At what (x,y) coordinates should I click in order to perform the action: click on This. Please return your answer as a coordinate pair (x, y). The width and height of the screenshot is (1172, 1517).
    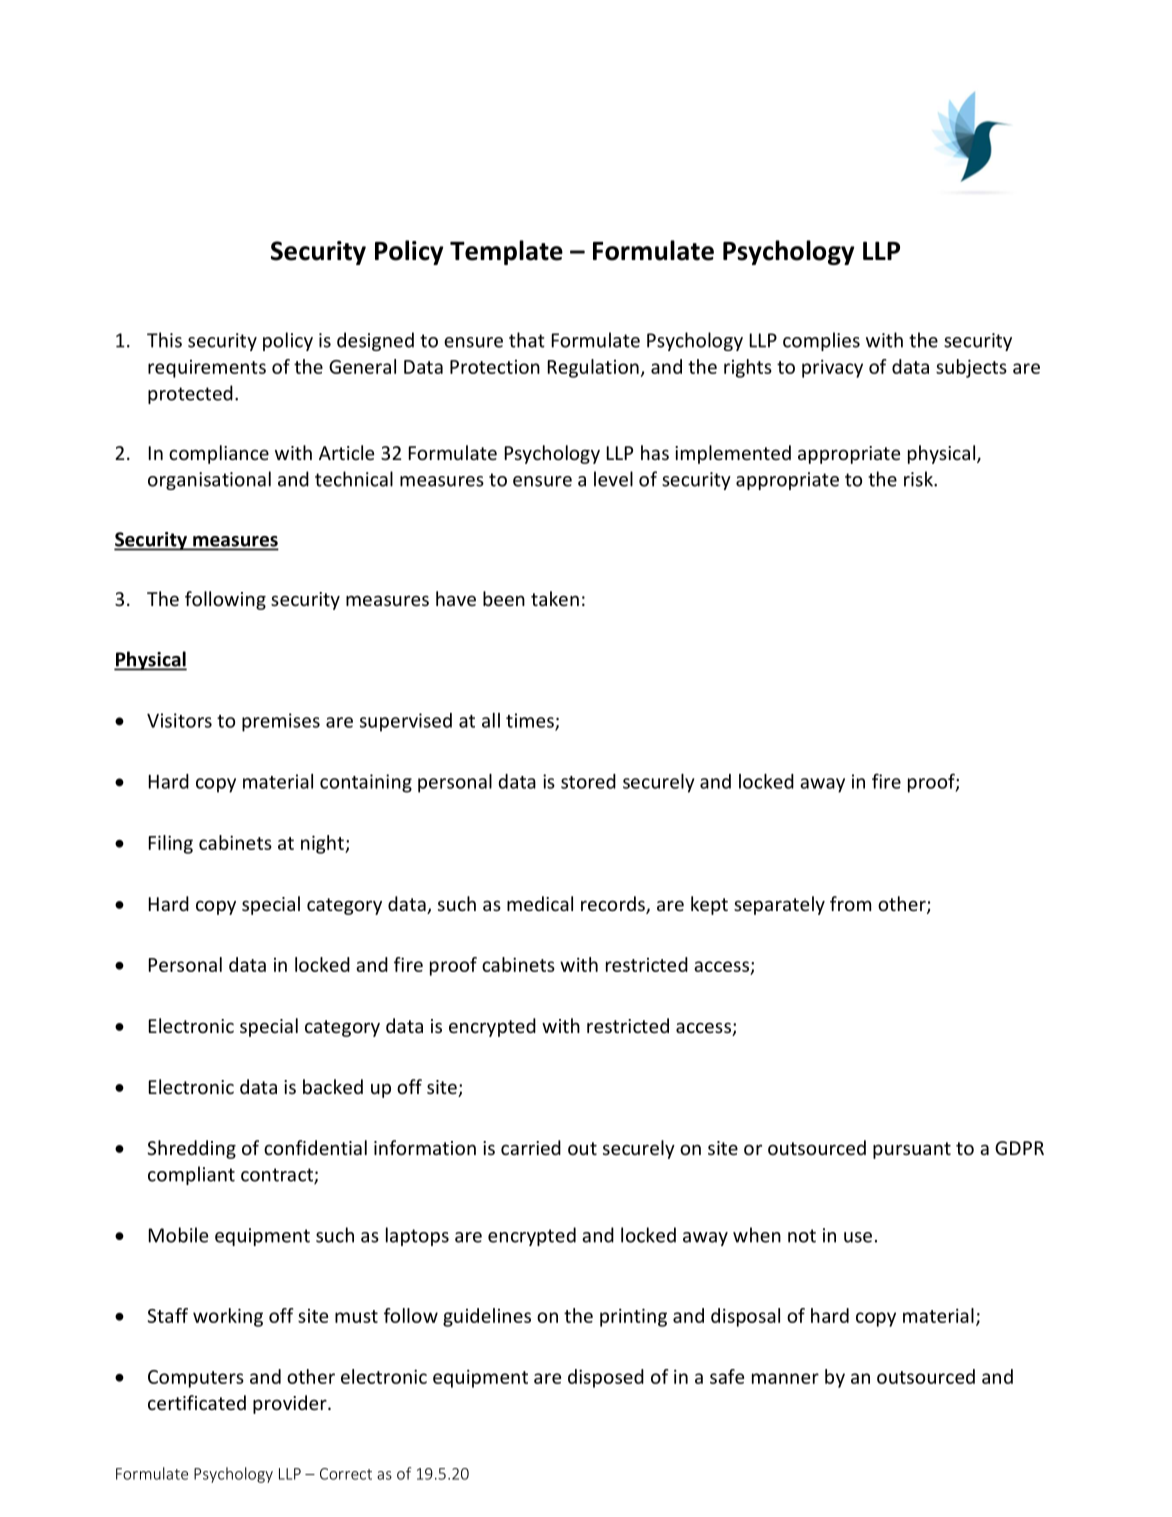
    Looking at the image, I should click on (164, 340).
